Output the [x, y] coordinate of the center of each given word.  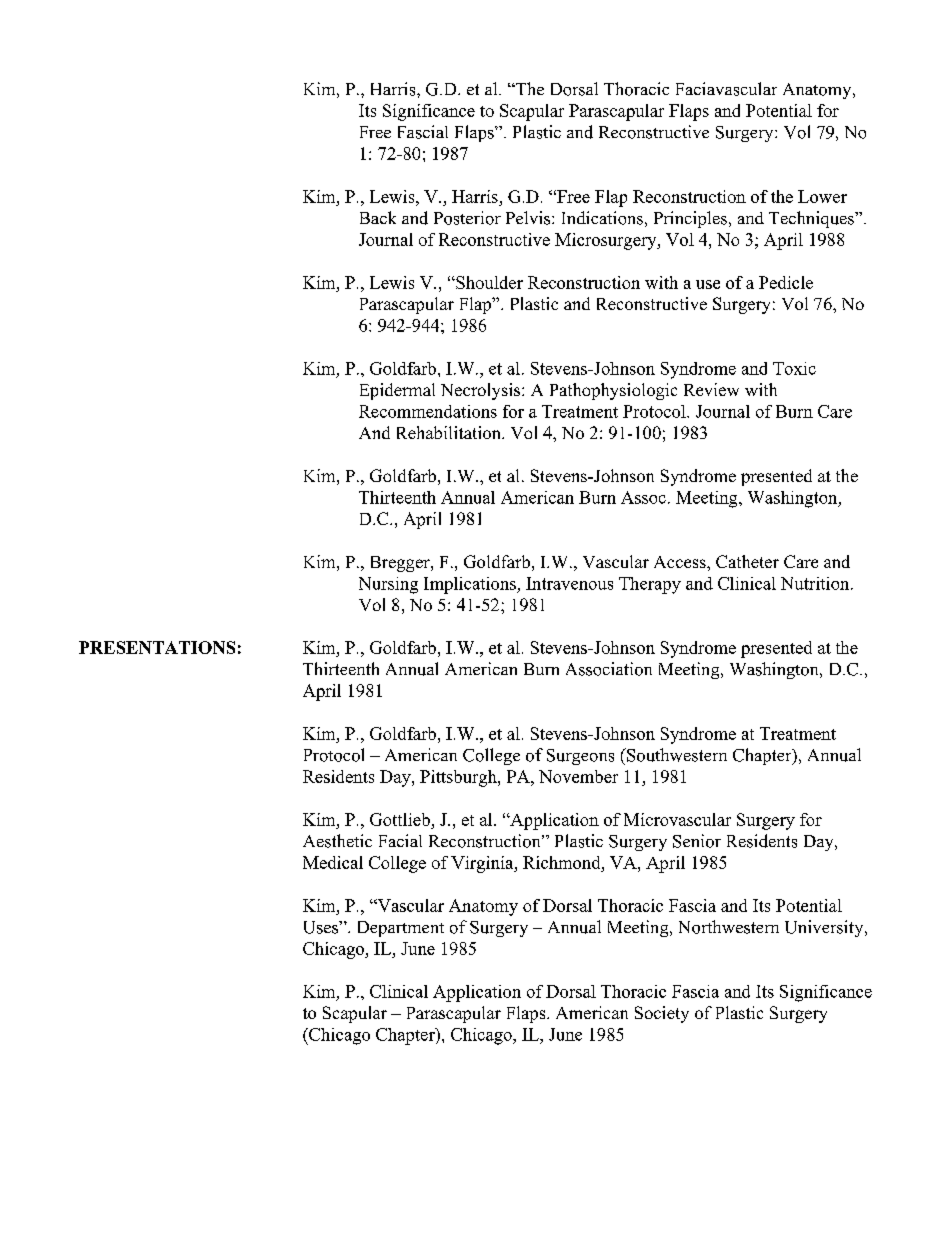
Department [401, 929]
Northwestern [729, 927]
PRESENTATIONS [157, 647]
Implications [471, 585]
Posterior [467, 218]
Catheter [747, 561]
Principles [690, 219]
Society [662, 1014]
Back [378, 217]
